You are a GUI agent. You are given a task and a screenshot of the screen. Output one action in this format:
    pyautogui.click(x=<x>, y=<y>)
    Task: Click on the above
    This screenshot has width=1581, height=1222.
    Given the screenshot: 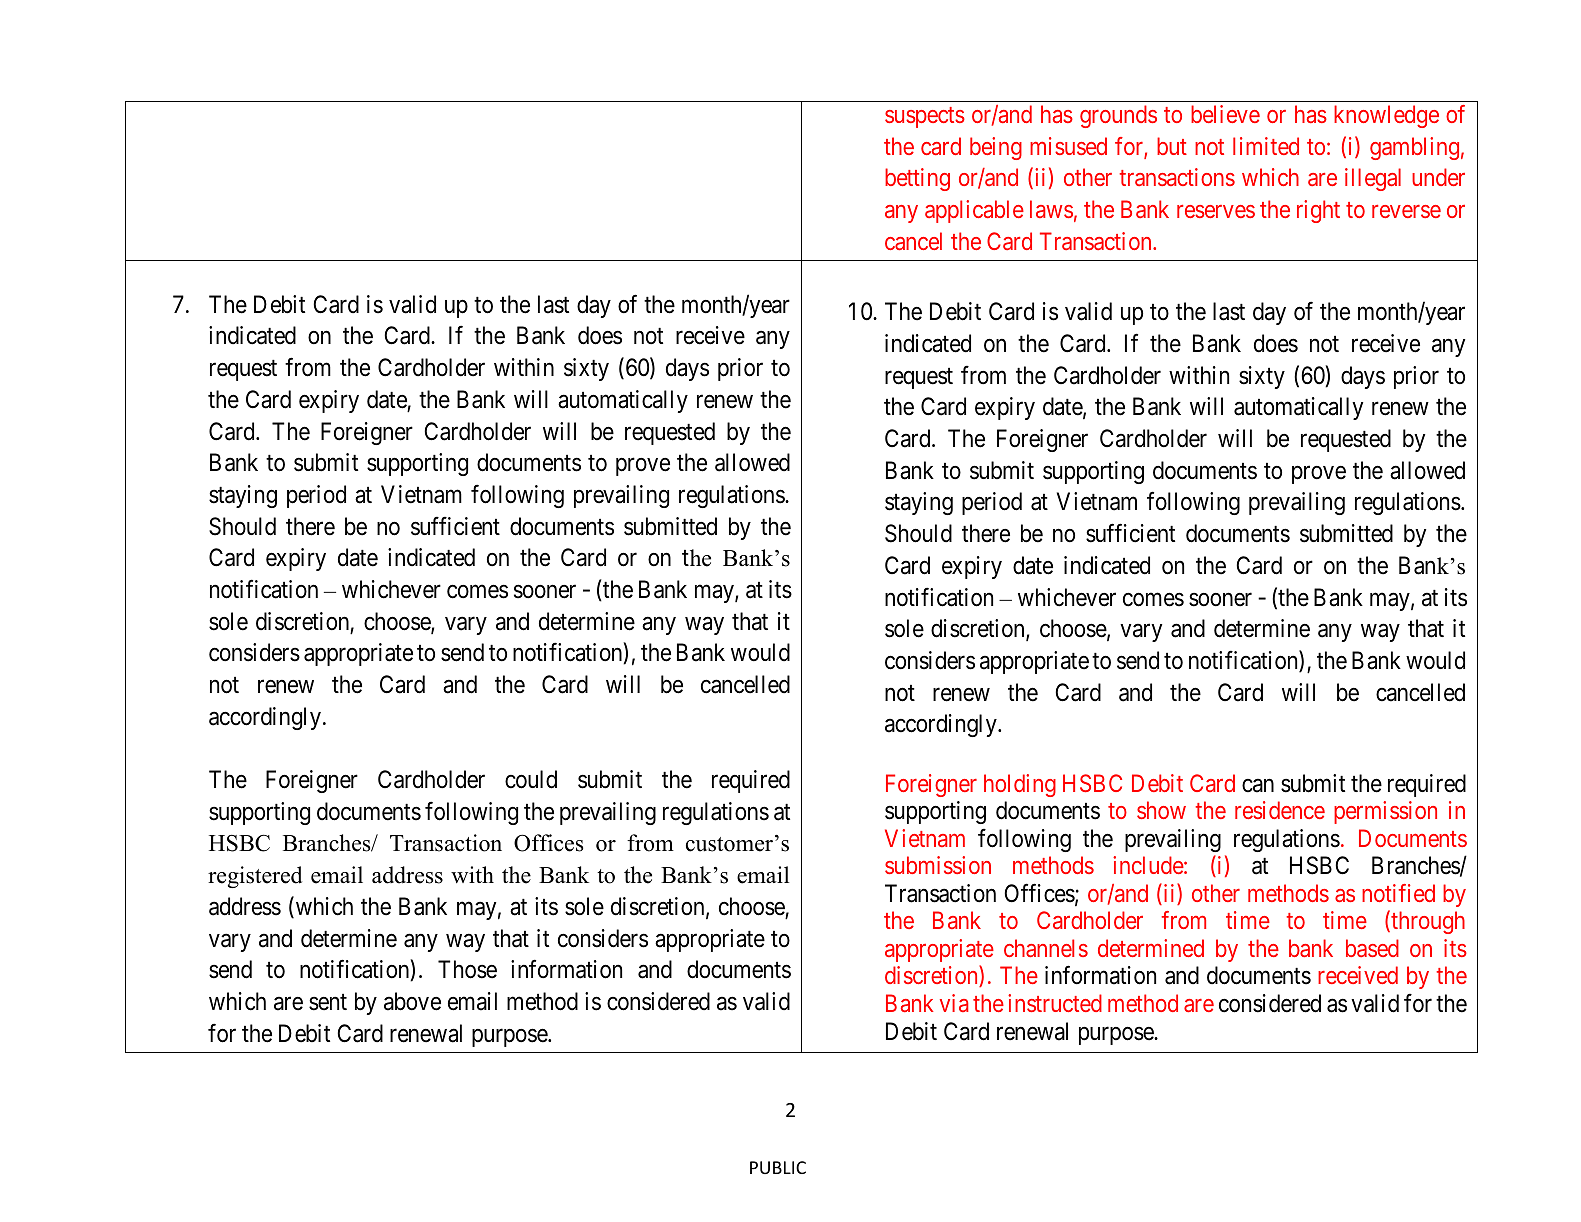 What is the action you would take?
    pyautogui.click(x=412, y=1001)
